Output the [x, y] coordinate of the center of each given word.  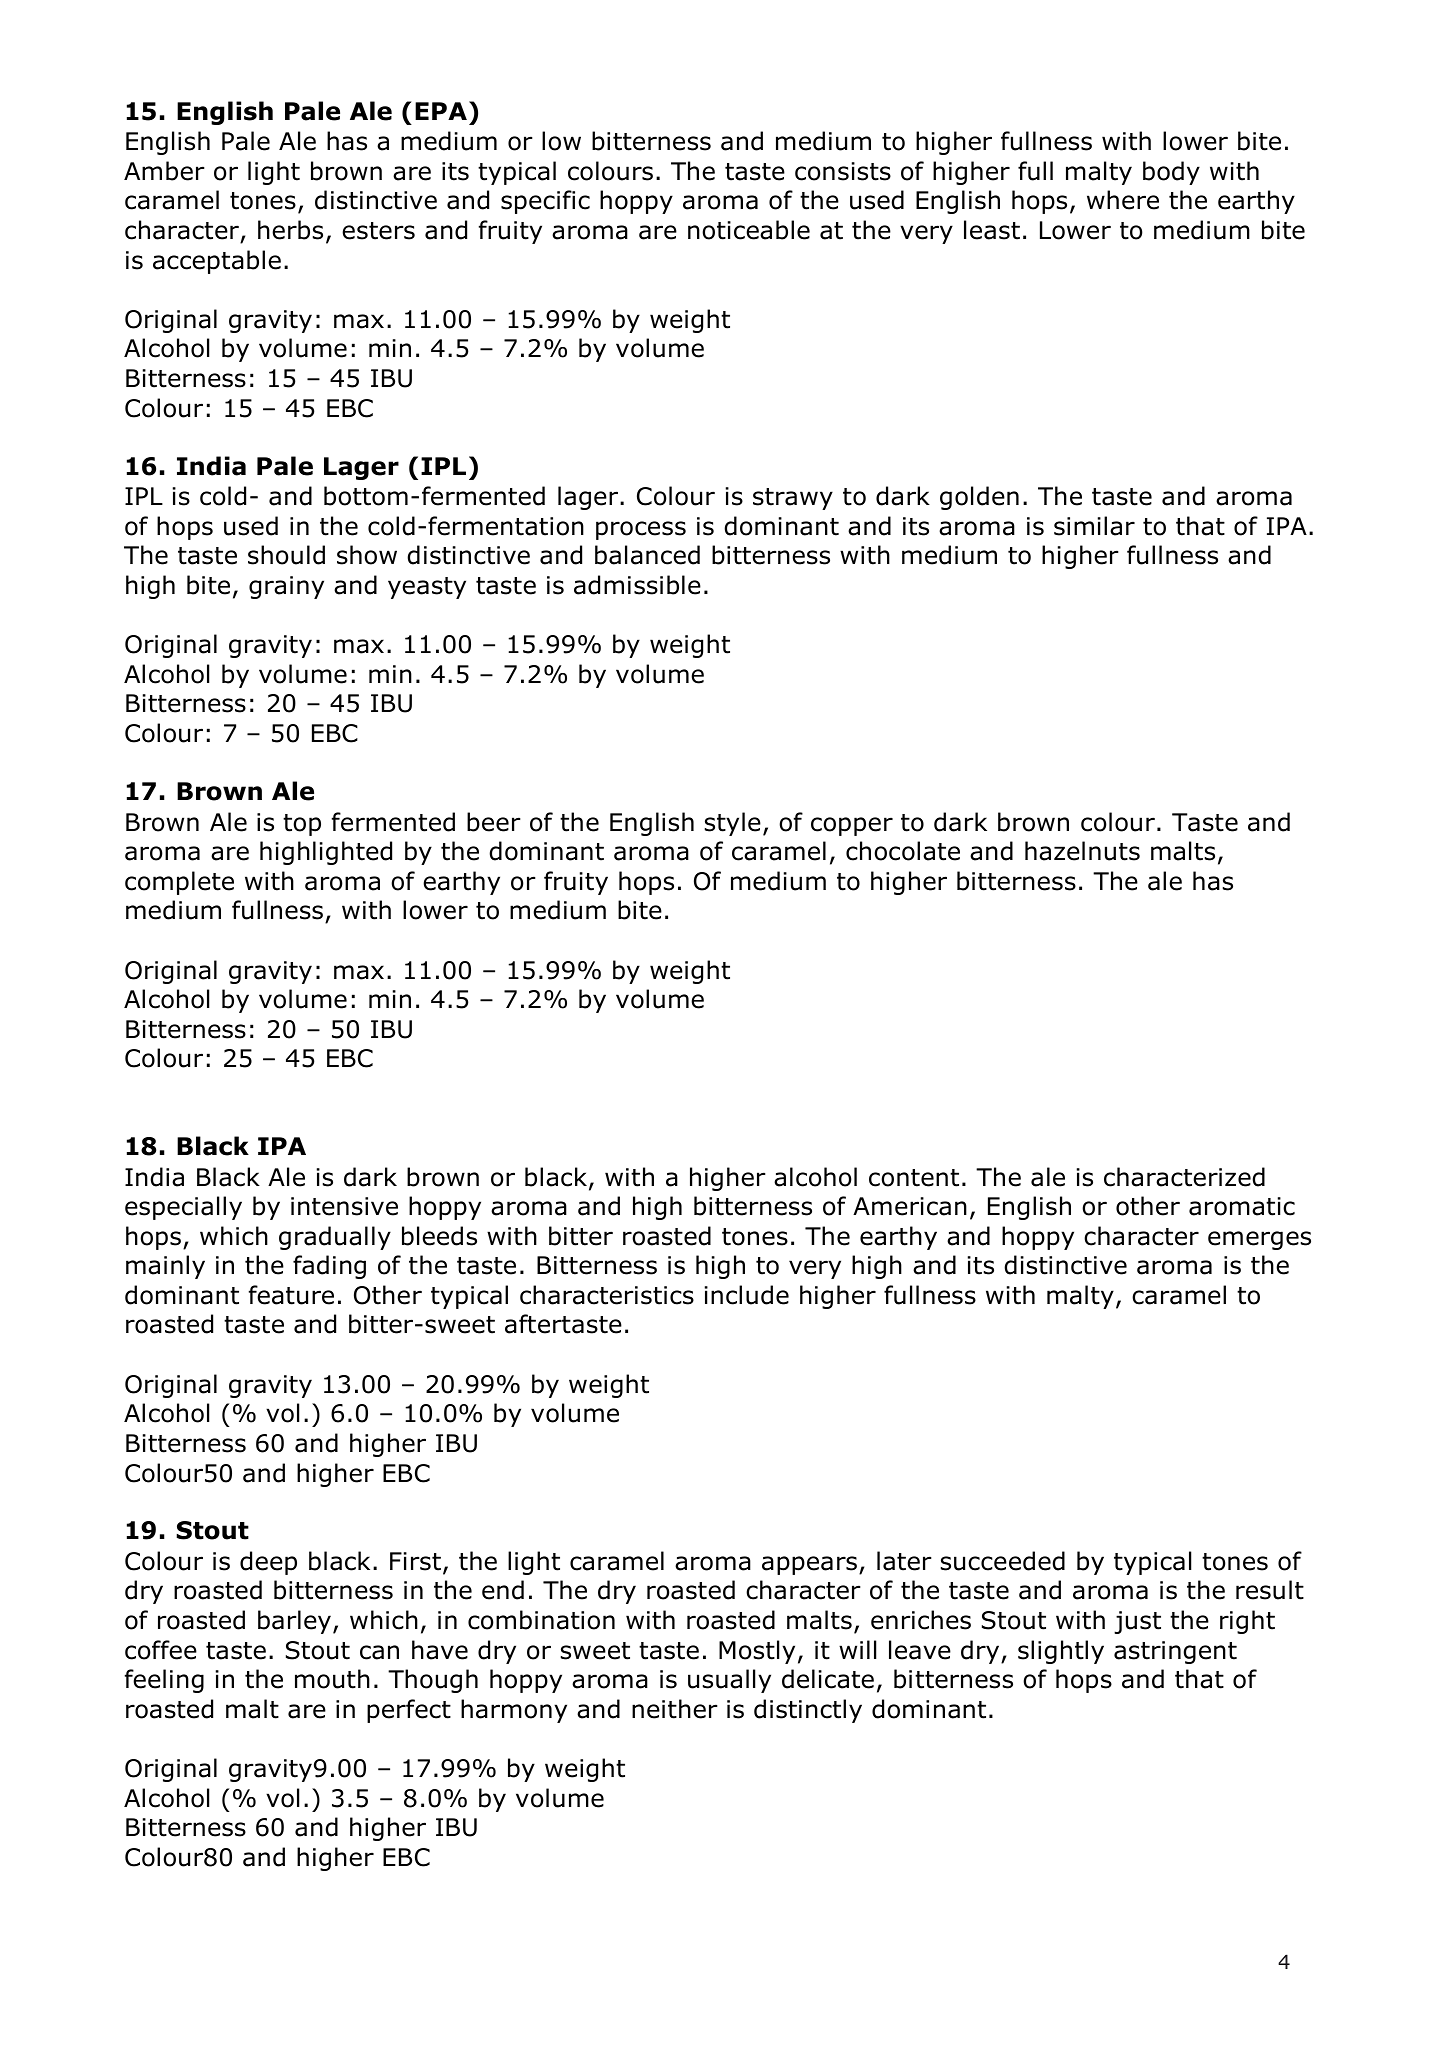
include [747, 1295]
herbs [290, 230]
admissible [637, 585]
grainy [286, 587]
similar [1094, 526]
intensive [344, 1206]
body [1171, 173]
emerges [1259, 1240]
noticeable [749, 230]
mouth [332, 1679]
